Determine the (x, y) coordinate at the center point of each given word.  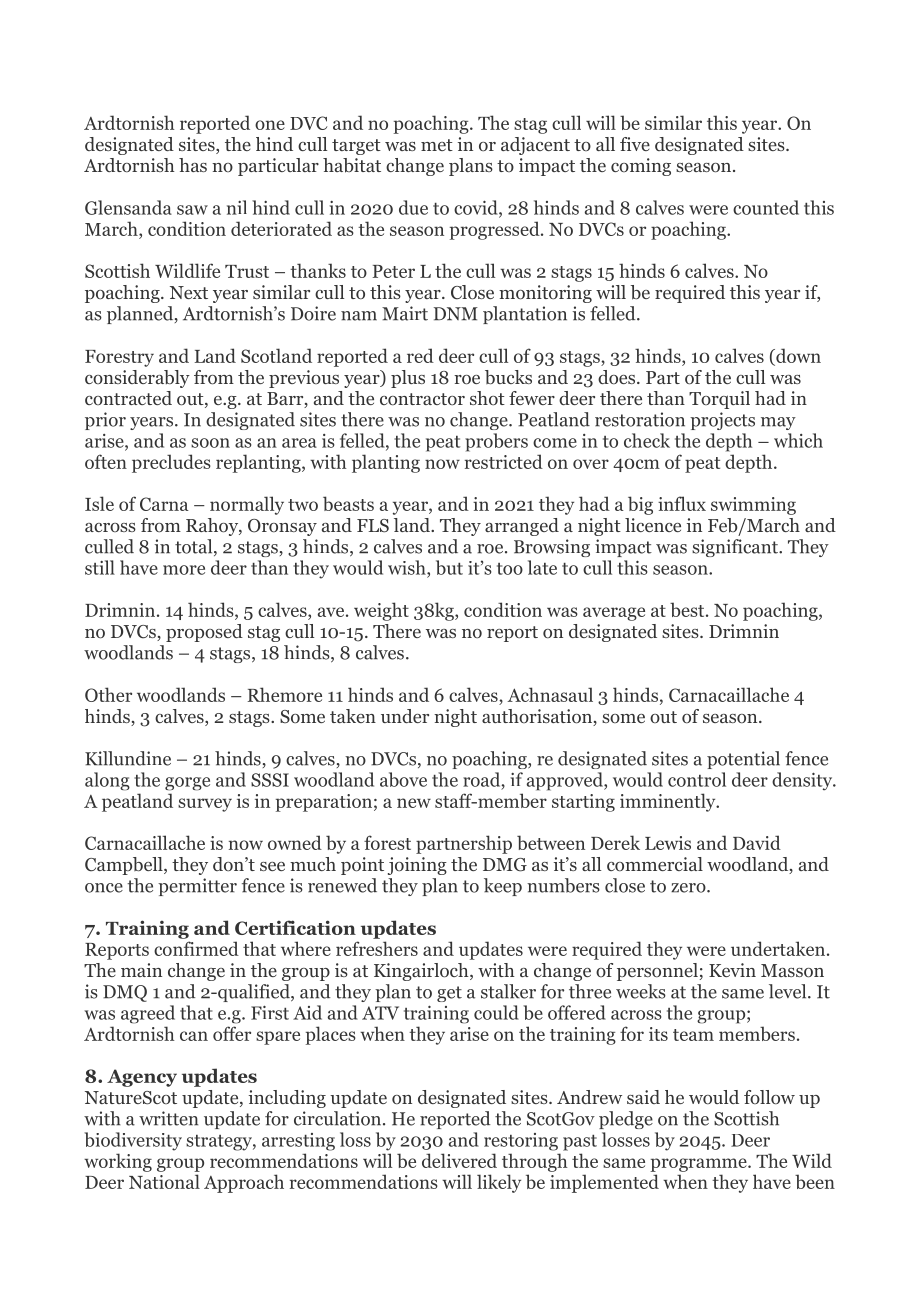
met (437, 145)
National (164, 1181)
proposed (204, 633)
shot (487, 398)
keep (503, 887)
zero (689, 888)
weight (381, 611)
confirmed (196, 948)
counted (766, 207)
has (193, 165)
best (688, 609)
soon (210, 443)
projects (722, 421)
